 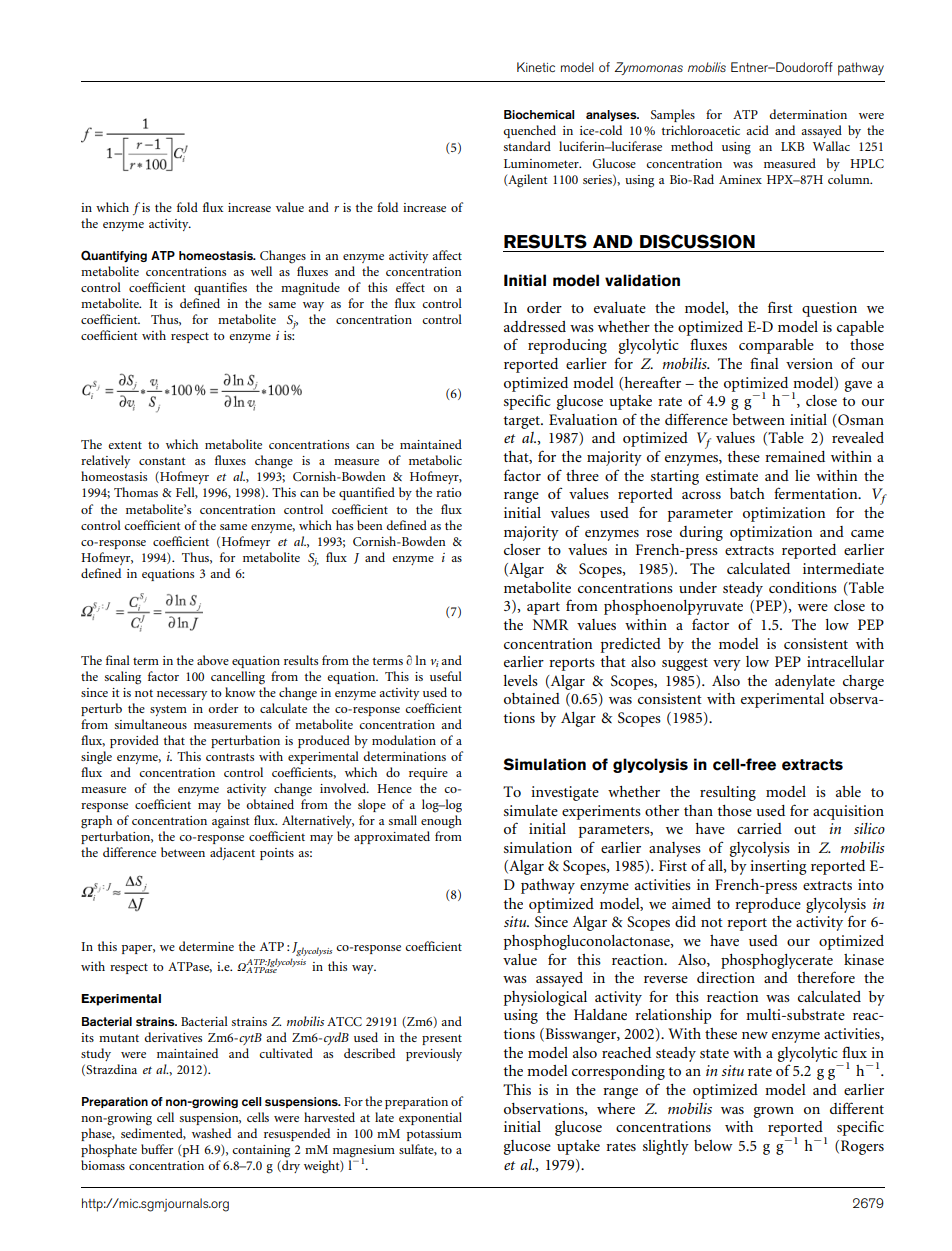 What do you see at coordinates (543, 608) in the screenshot?
I see `apart` at bounding box center [543, 608].
